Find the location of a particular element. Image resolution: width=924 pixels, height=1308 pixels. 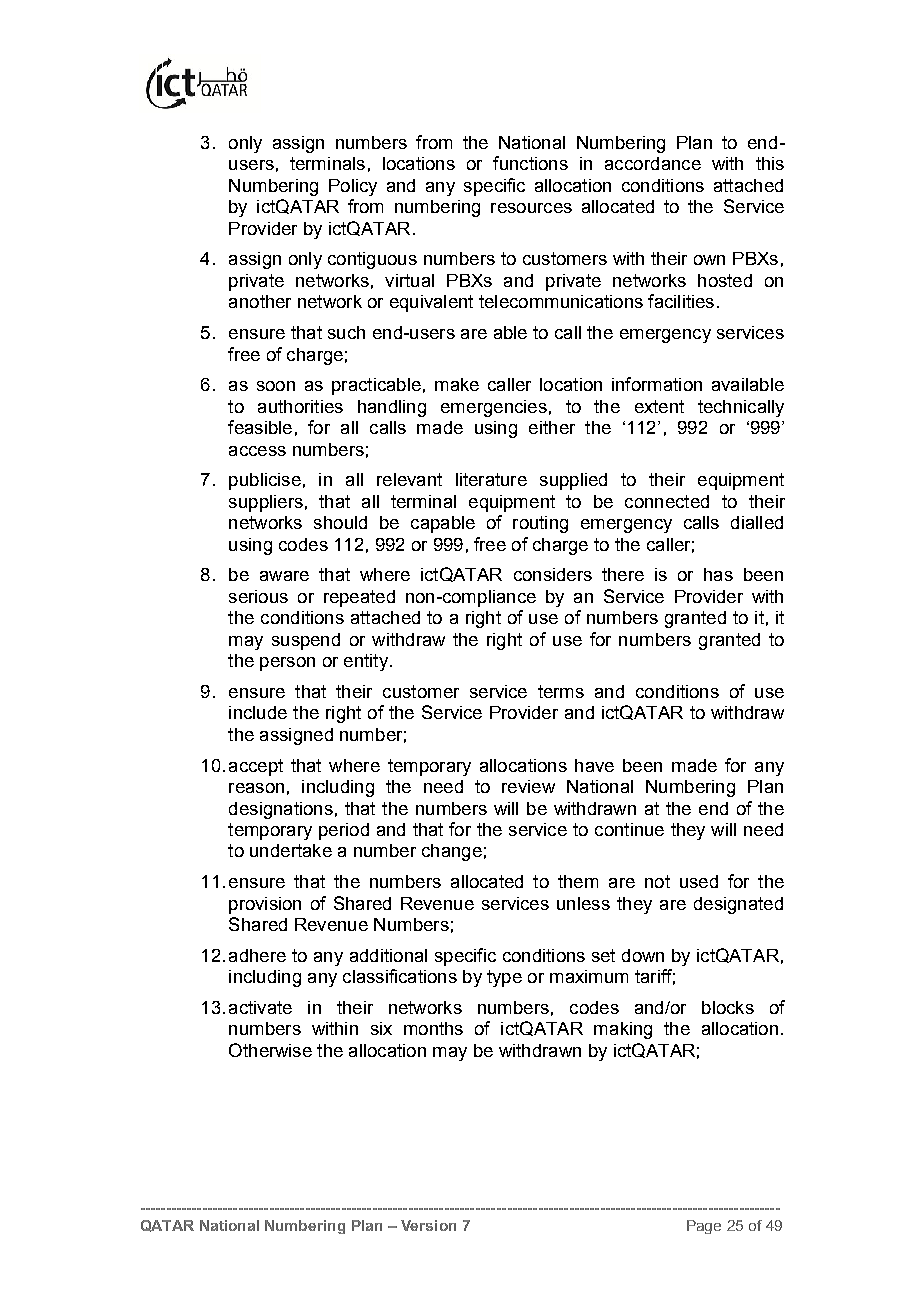

aware is located at coordinates (284, 576).
